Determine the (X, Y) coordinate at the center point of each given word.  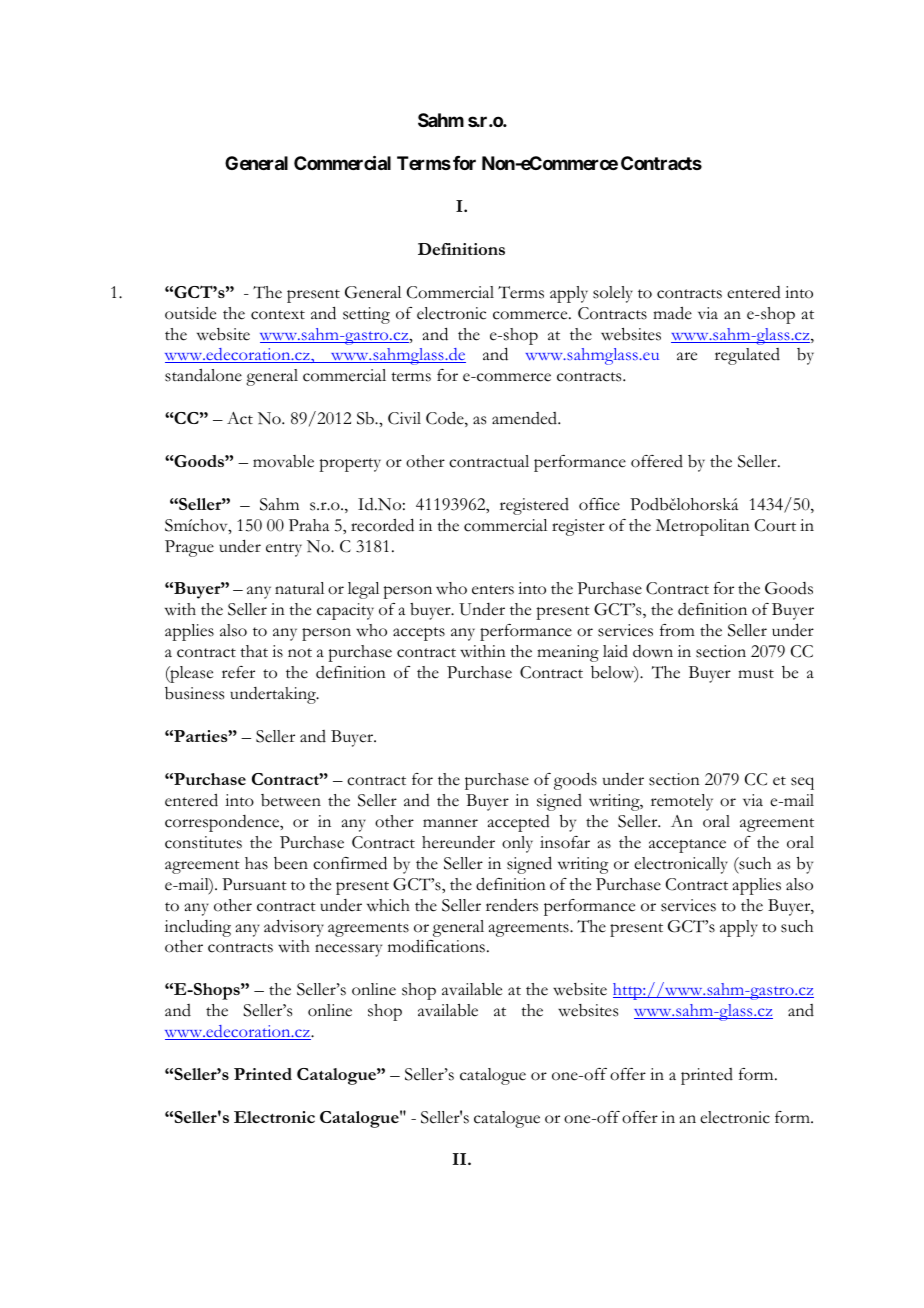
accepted (519, 823)
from (677, 630)
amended (525, 418)
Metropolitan (703, 527)
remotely (682, 802)
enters (493, 590)
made (672, 313)
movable (283, 461)
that (254, 651)
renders (512, 905)
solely (613, 294)
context (278, 315)
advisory (294, 928)
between (291, 800)
